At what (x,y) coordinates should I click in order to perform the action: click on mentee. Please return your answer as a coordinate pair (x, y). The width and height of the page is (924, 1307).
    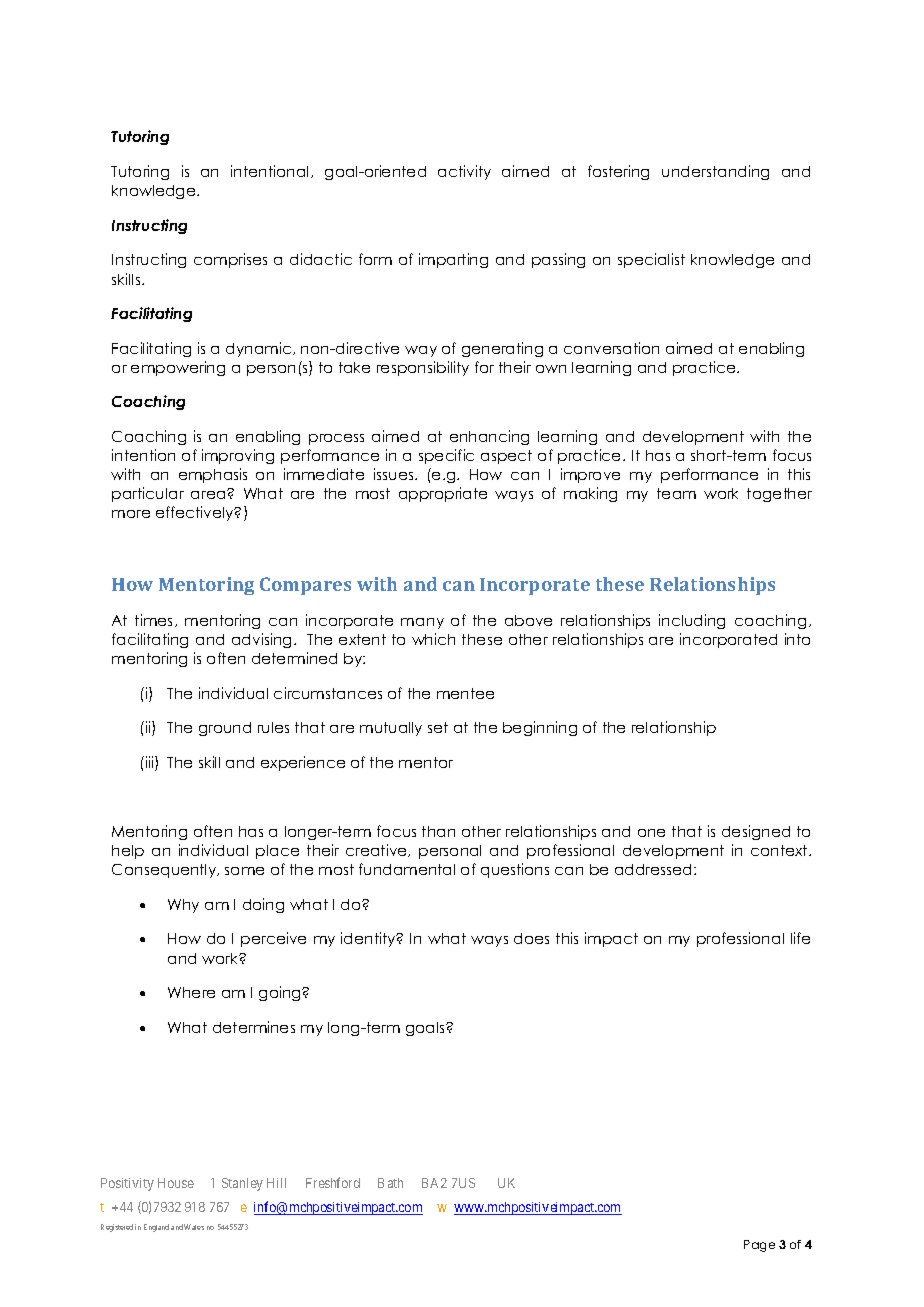
    Looking at the image, I should click on (465, 693).
